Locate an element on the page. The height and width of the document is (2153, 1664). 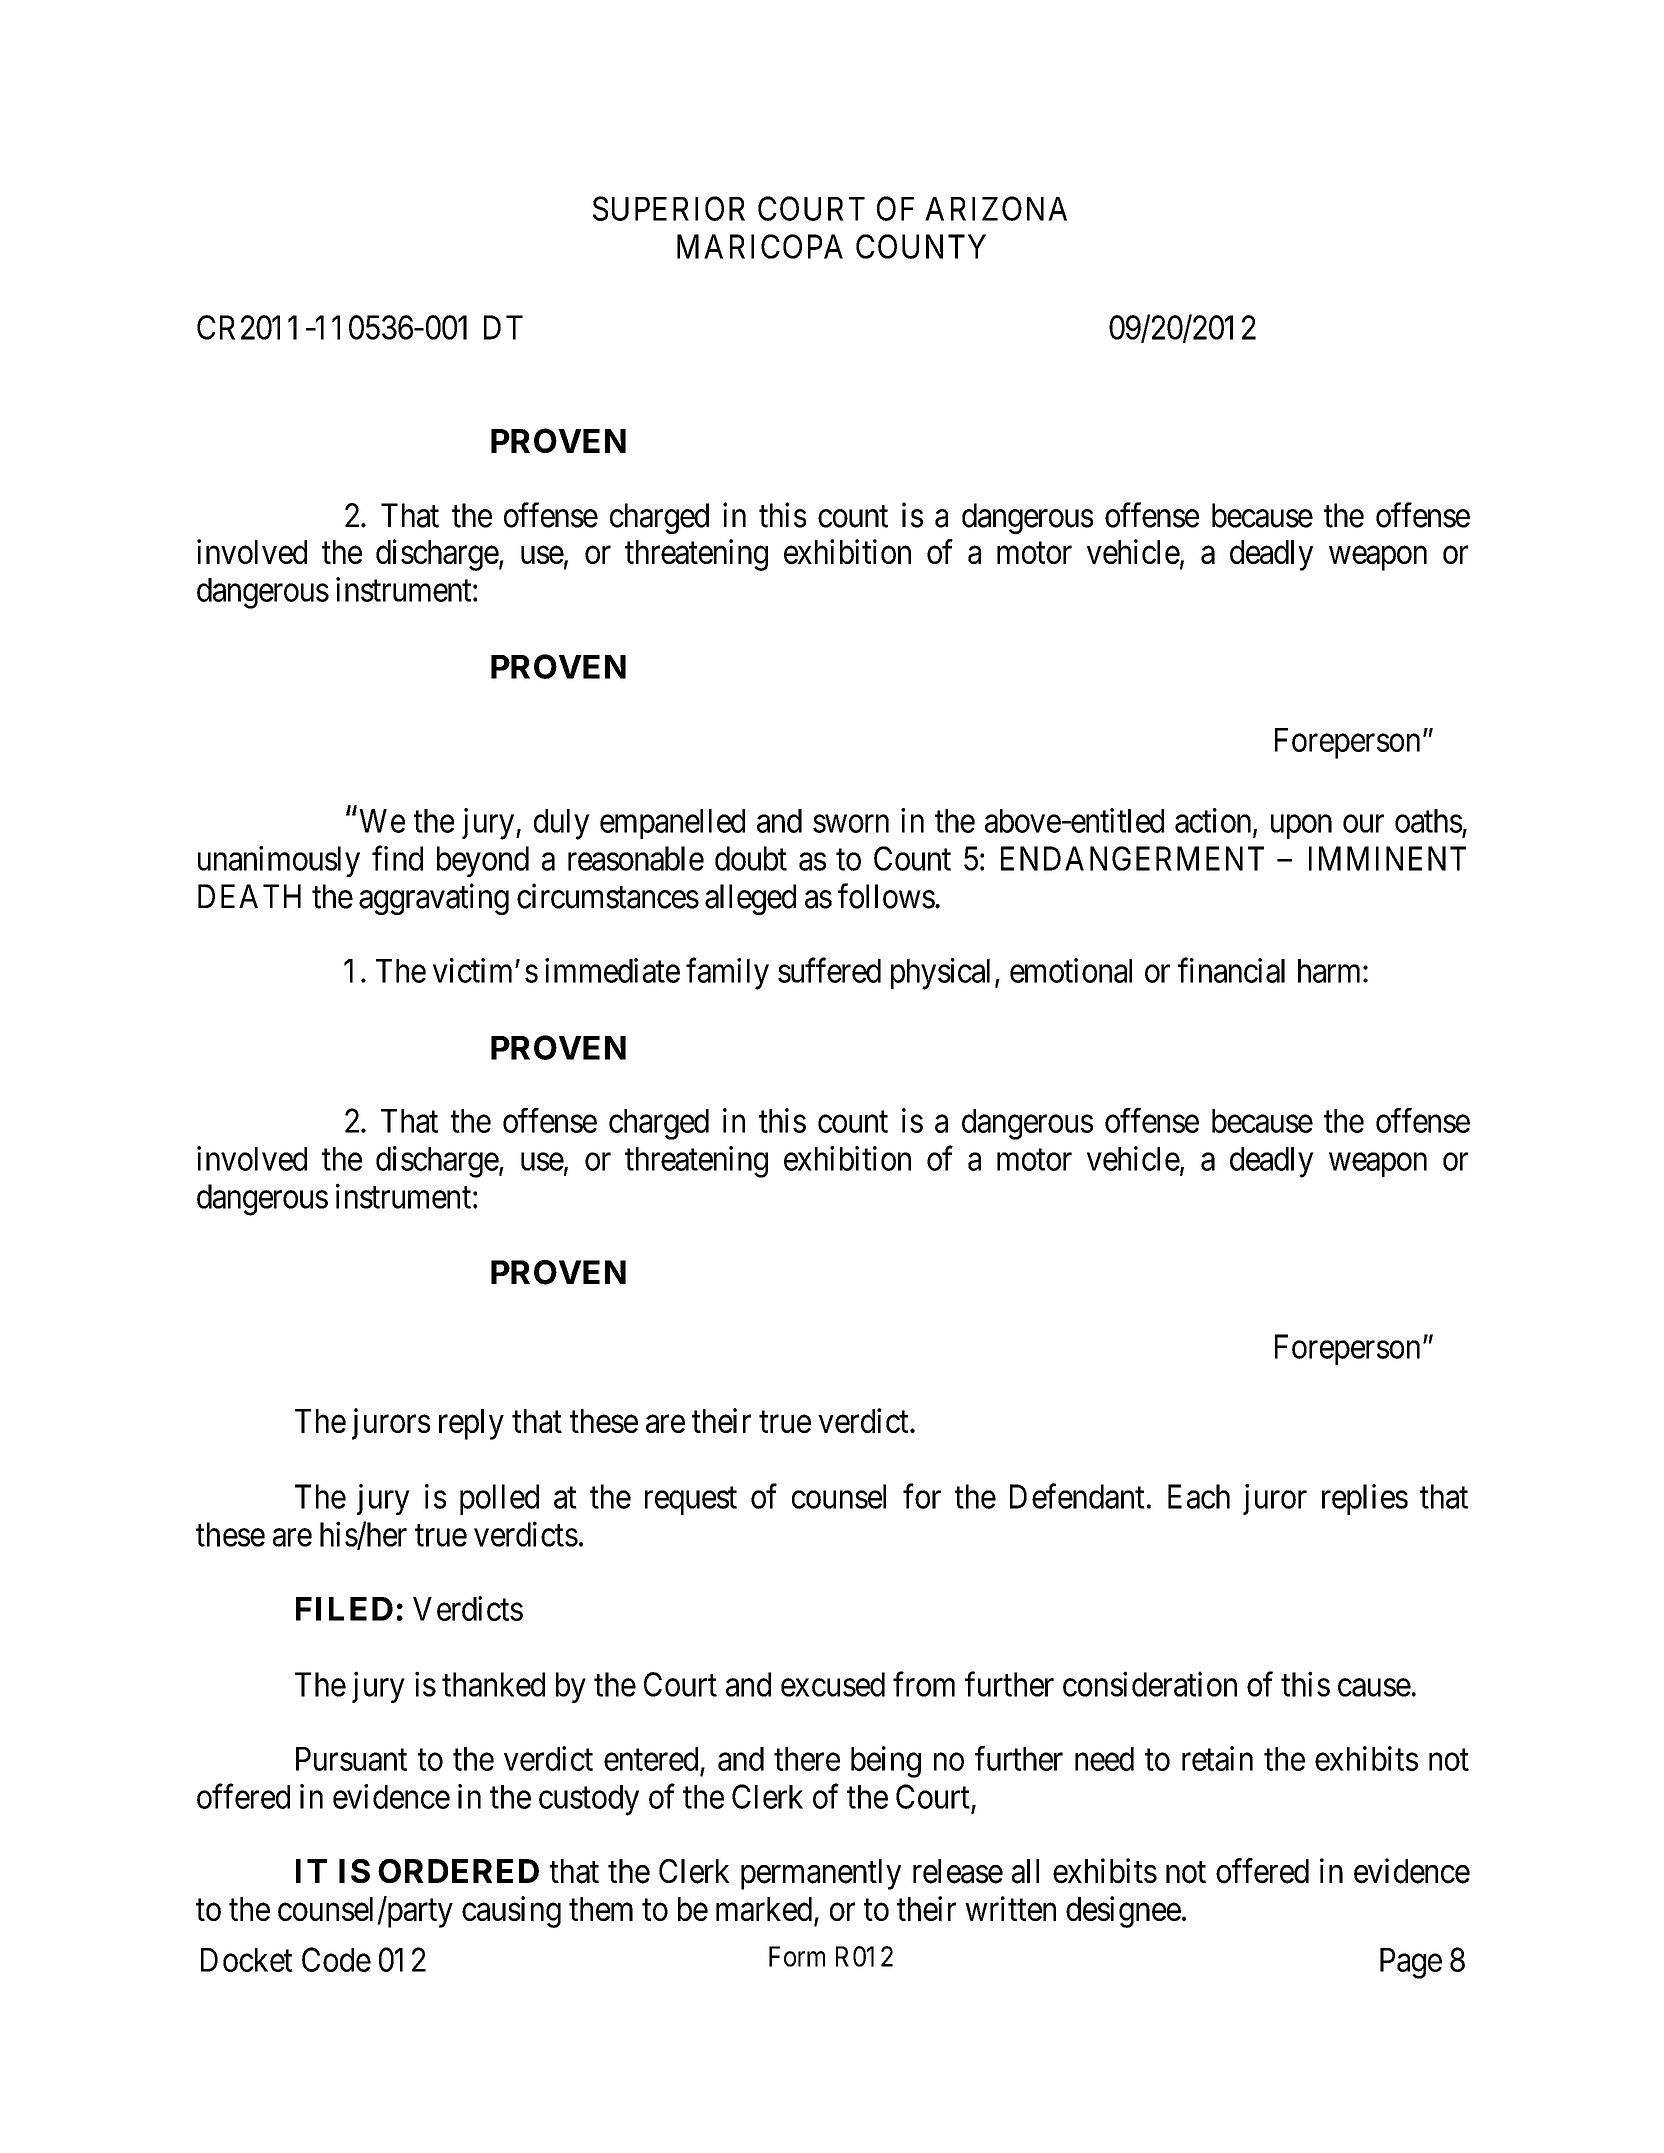
ARIZONA is located at coordinates (996, 208).
